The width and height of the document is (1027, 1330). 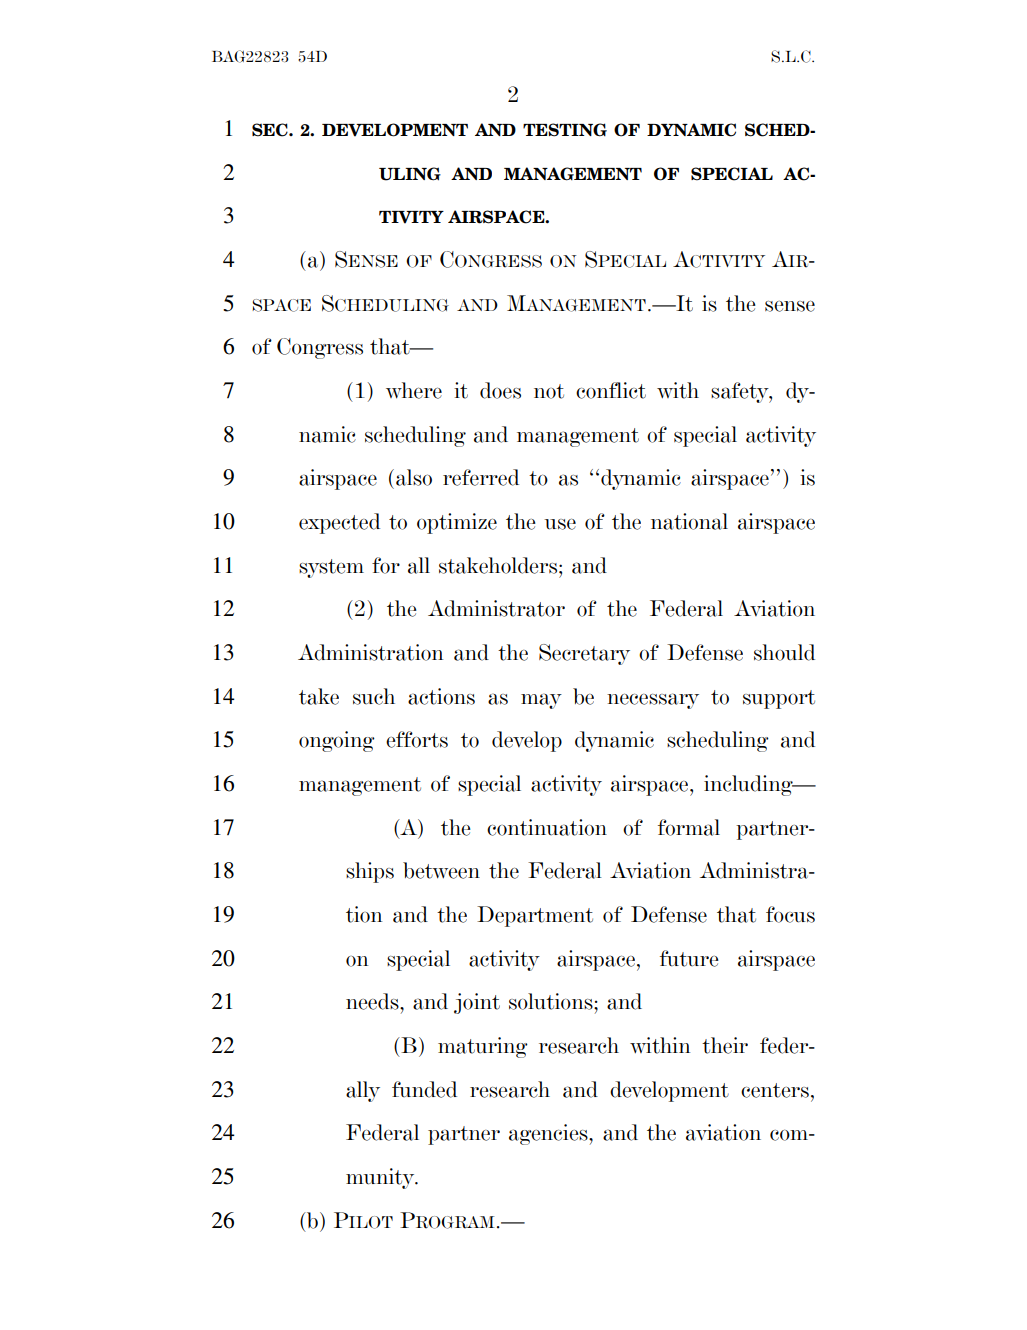 What do you see at coordinates (441, 870) in the document?
I see `between` at bounding box center [441, 870].
